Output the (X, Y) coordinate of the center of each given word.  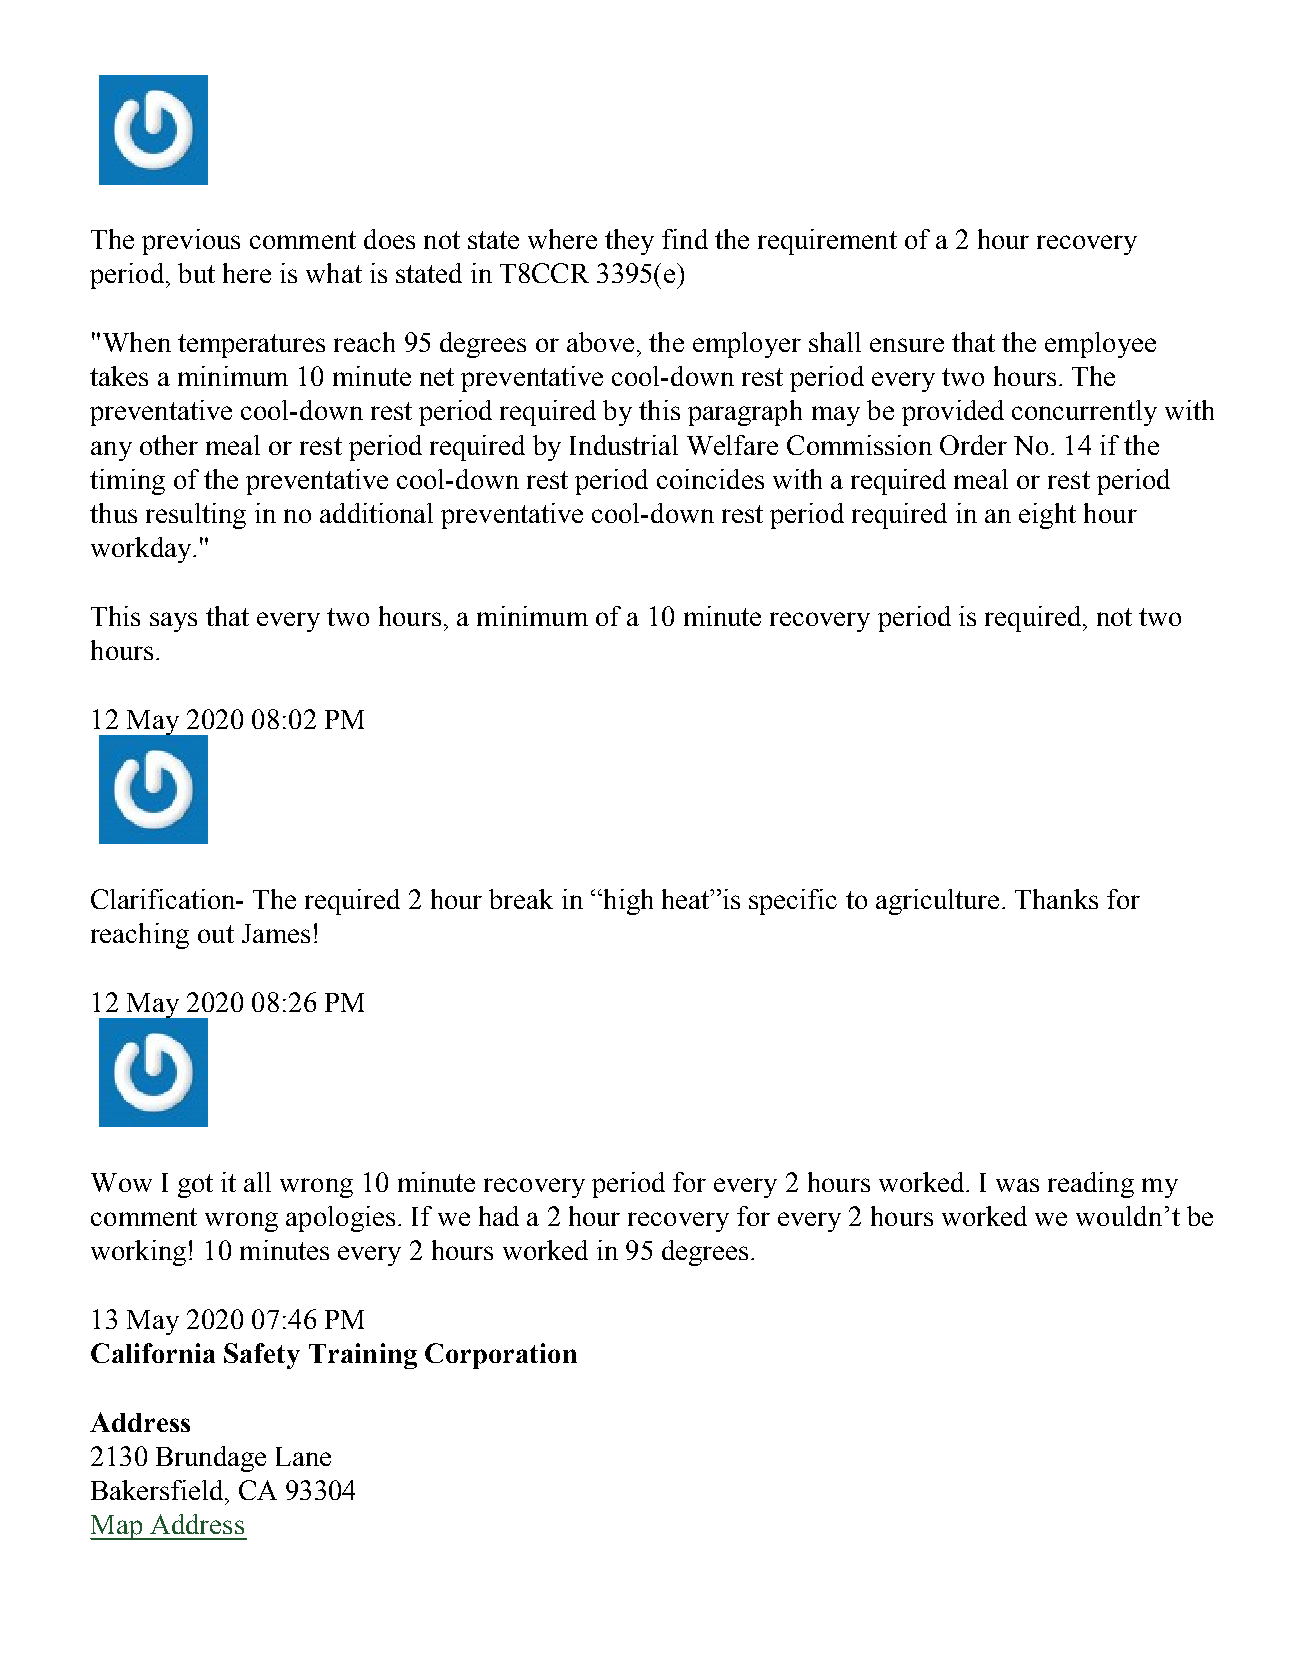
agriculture (937, 902)
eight (1047, 516)
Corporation (501, 1356)
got (195, 1186)
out (216, 934)
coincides (710, 479)
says (173, 622)
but (196, 273)
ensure (907, 345)
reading (1091, 1185)
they (629, 242)
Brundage (211, 1459)
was (1017, 1185)
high (627, 902)
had (499, 1216)
